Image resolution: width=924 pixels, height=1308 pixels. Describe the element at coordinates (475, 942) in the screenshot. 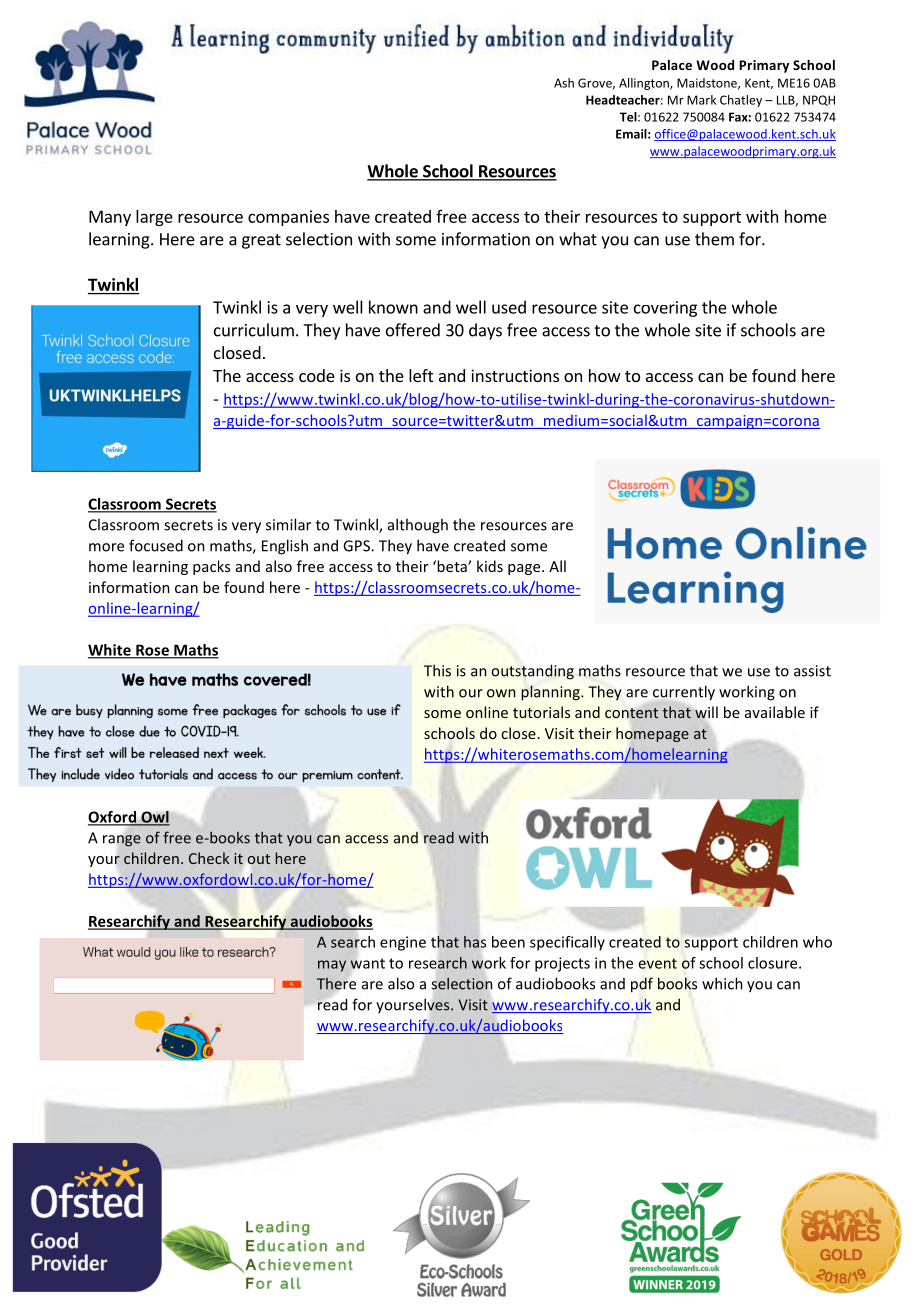

I see `has` at that location.
